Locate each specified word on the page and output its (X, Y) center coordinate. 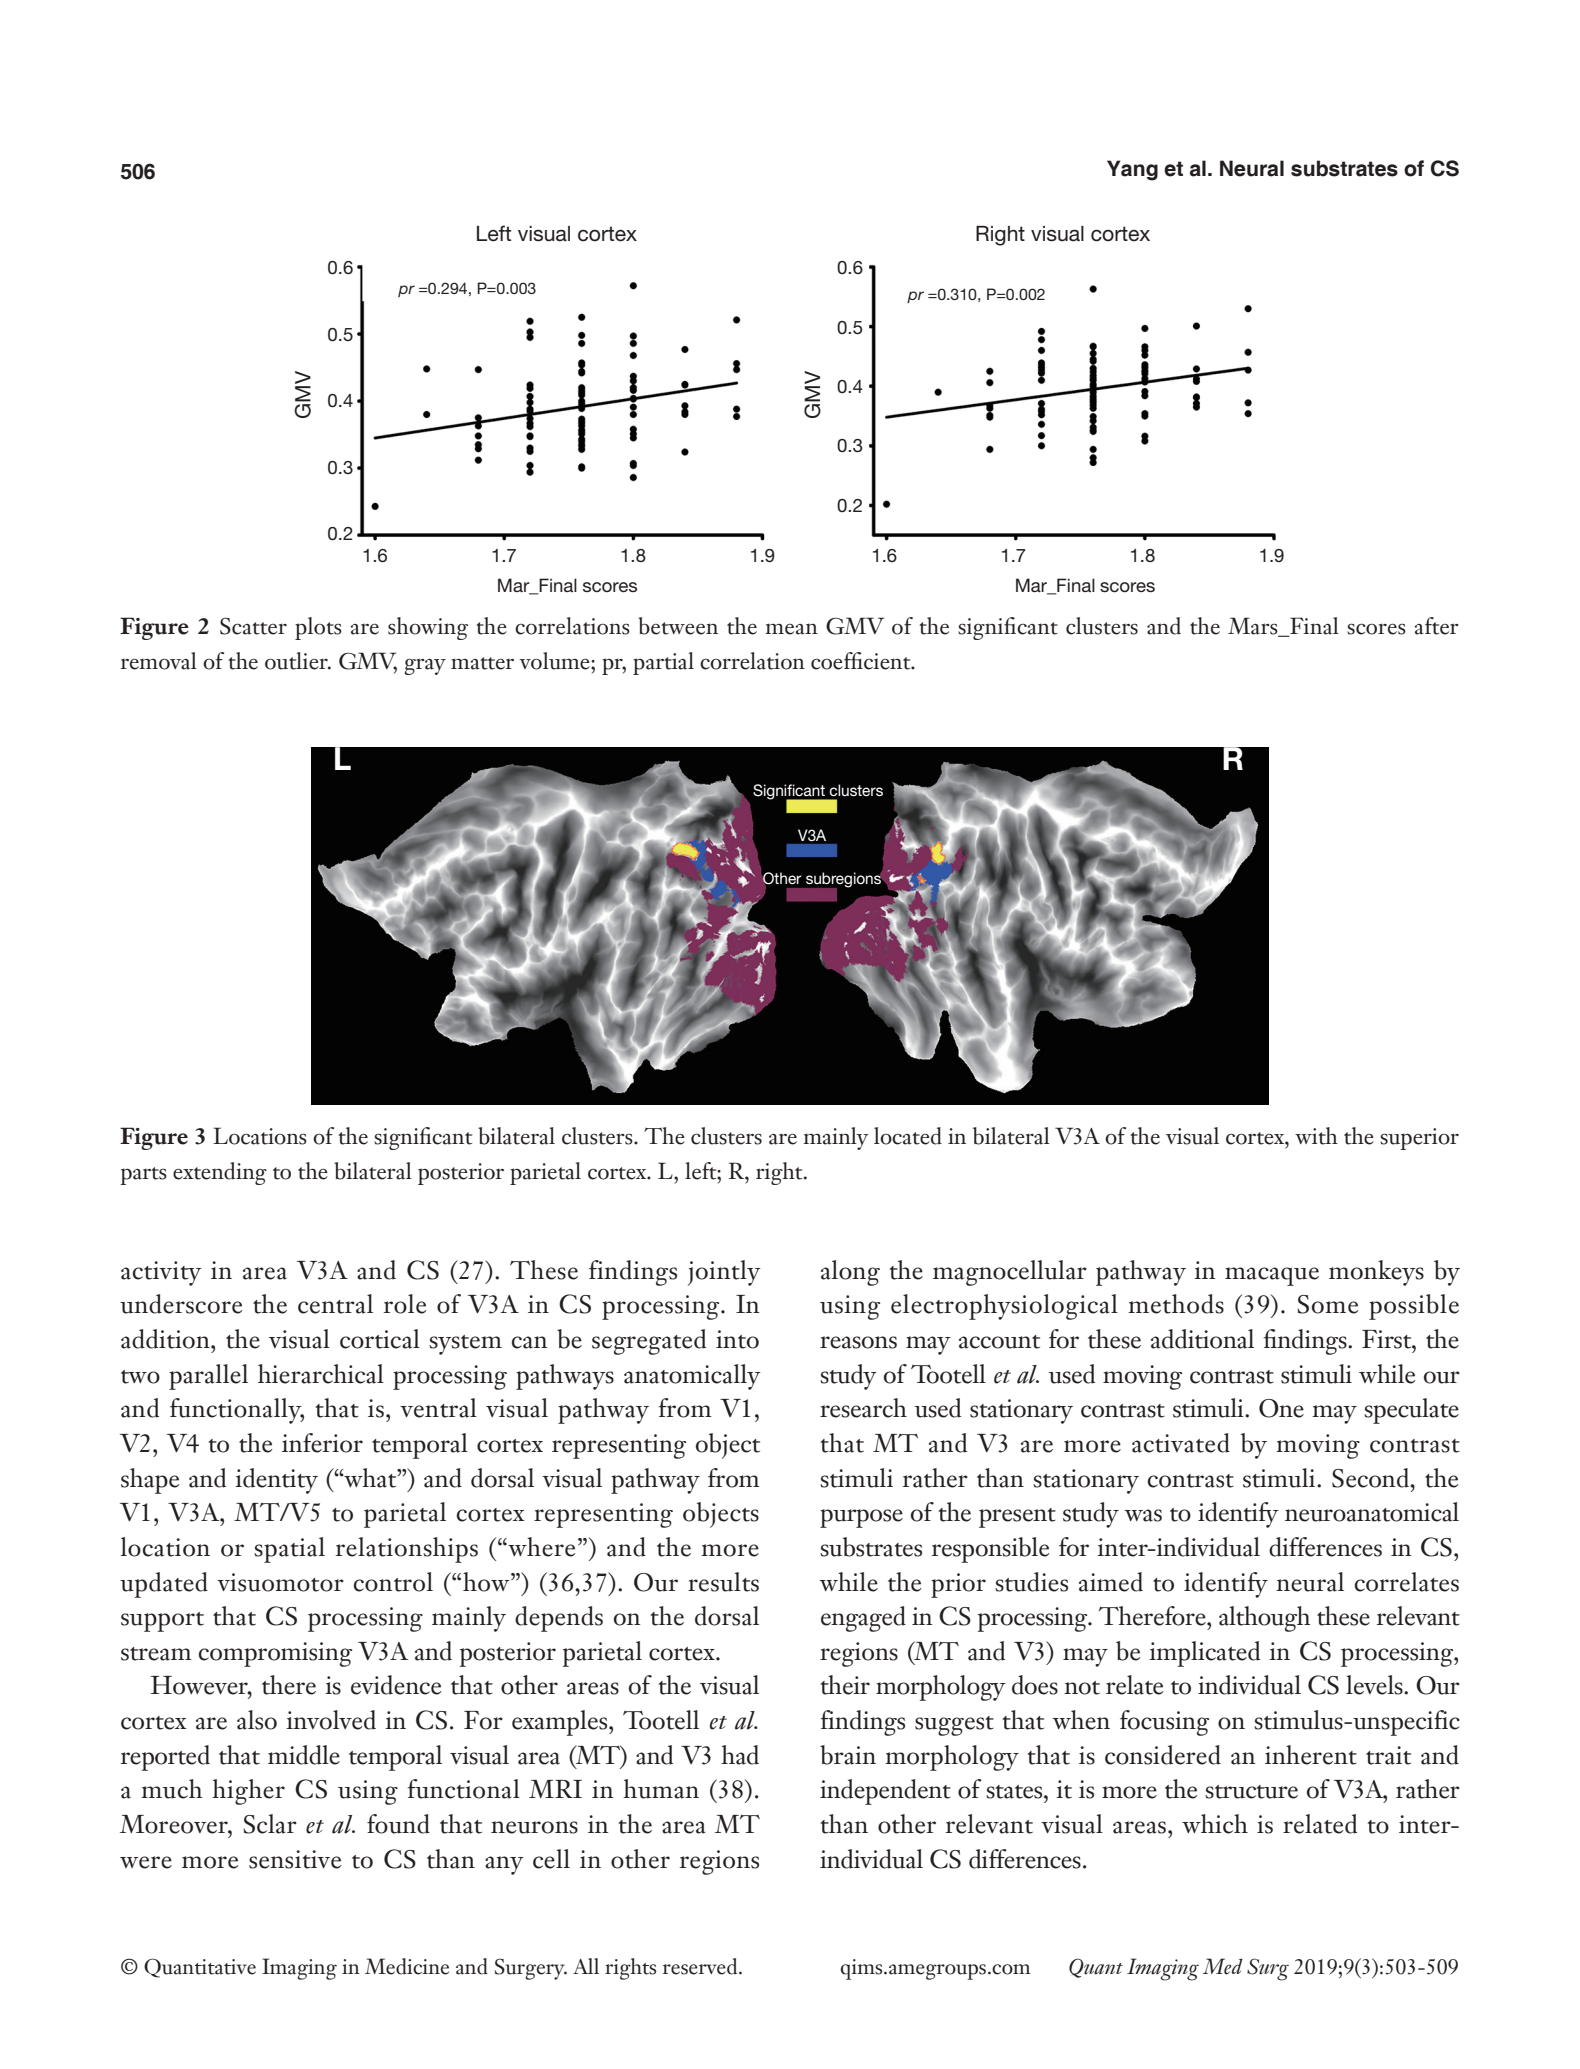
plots (318, 628)
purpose (861, 1518)
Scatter (253, 626)
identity (276, 1481)
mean (791, 629)
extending (220, 1173)
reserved (701, 1966)
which (1215, 1824)
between (678, 626)
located (908, 1136)
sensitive (295, 1859)
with (1316, 1136)
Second (1371, 1478)
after (1436, 626)
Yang (1132, 170)
